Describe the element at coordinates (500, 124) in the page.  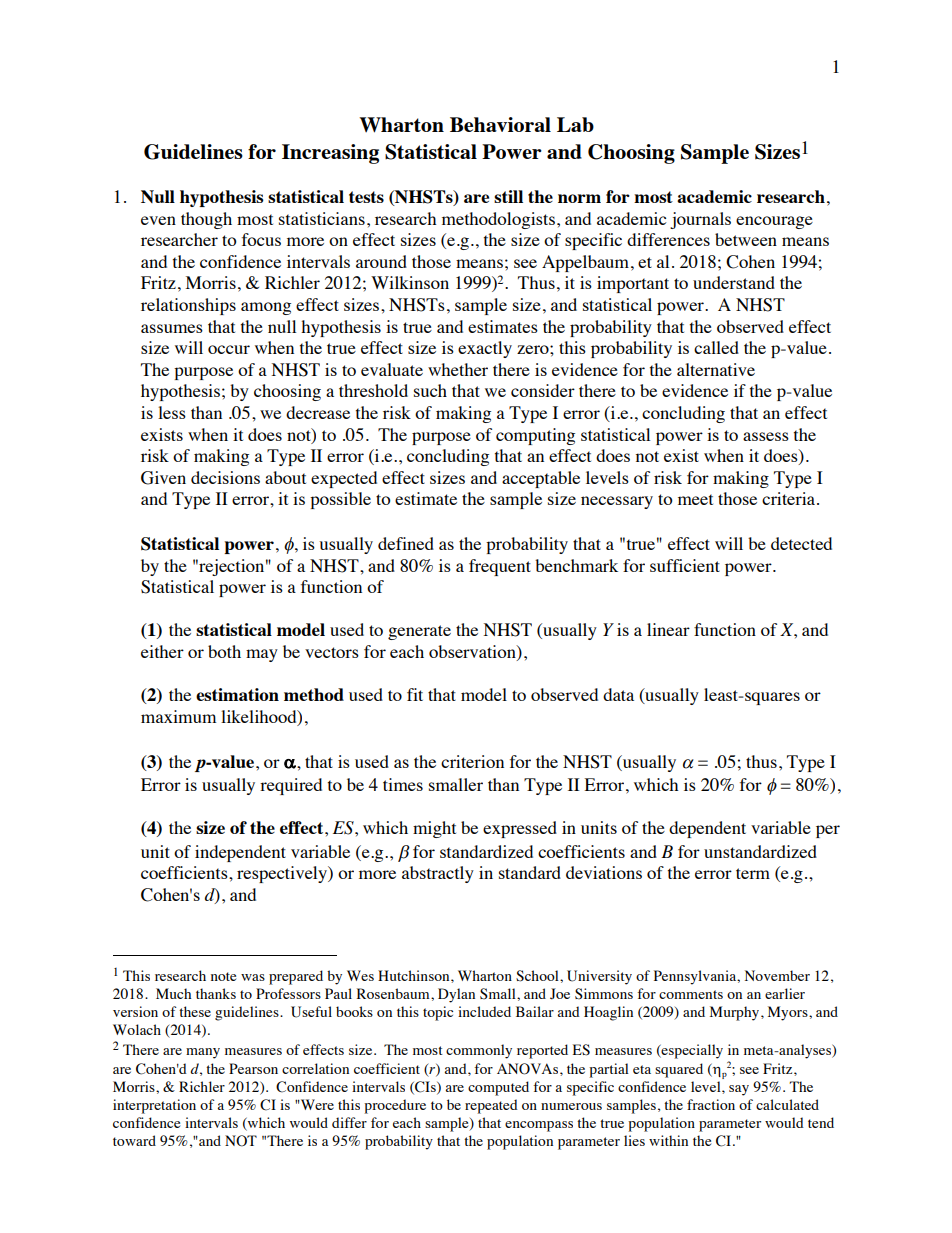
I see `Behavioral` at that location.
